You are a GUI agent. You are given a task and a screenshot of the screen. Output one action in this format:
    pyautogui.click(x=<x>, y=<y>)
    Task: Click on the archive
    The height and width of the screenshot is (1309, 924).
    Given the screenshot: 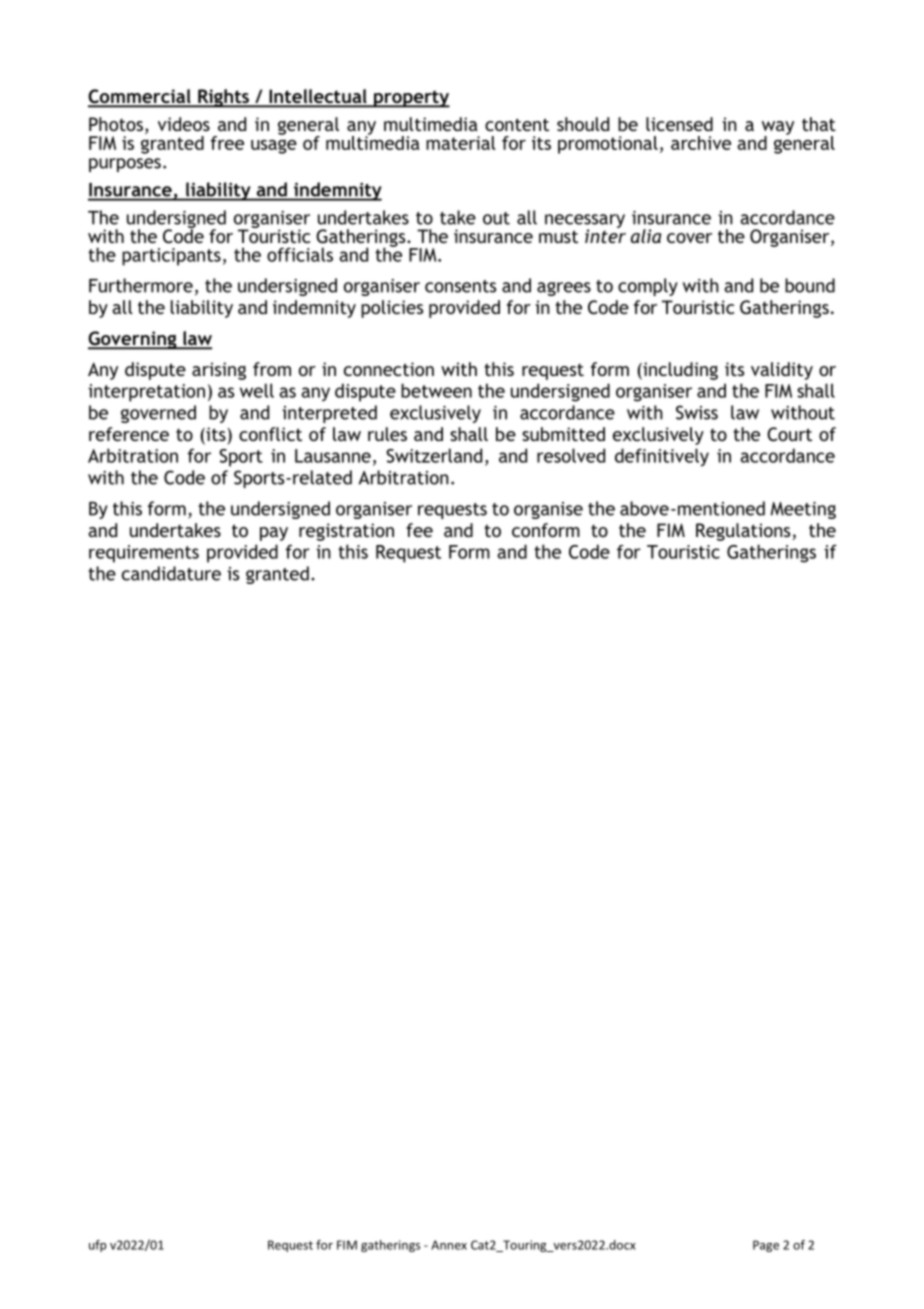 What is the action you would take?
    pyautogui.click(x=701, y=143)
